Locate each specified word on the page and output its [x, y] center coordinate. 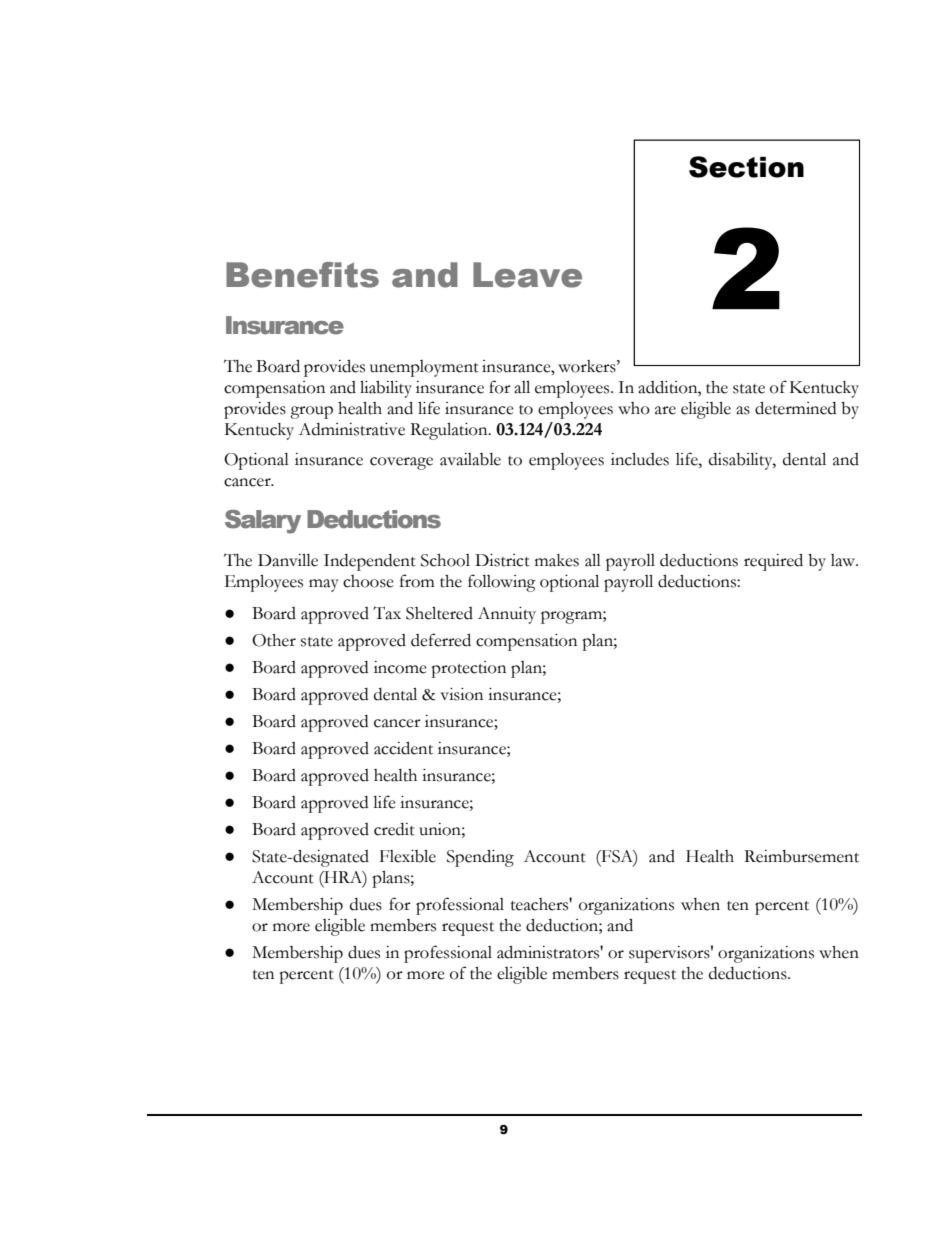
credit [394, 829]
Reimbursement [801, 856]
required [773, 562]
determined [795, 408]
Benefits [302, 275]
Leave [527, 275]
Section [746, 167]
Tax [387, 613]
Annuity [507, 615]
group [311, 412]
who [634, 408]
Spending [480, 858]
